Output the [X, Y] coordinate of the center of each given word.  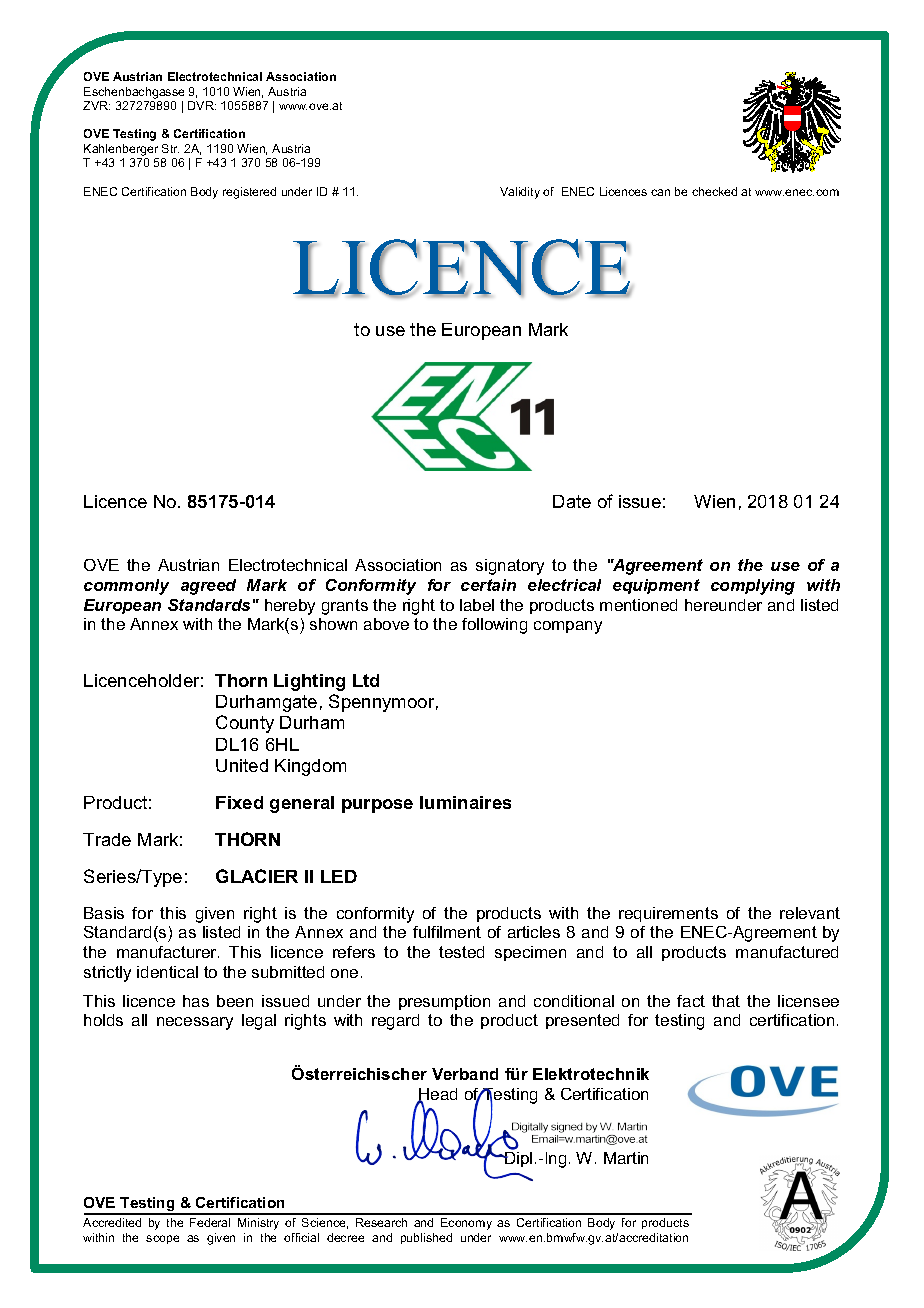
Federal [210, 1222]
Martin [626, 1158]
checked [714, 191]
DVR [202, 105]
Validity [520, 193]
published [426, 1238]
